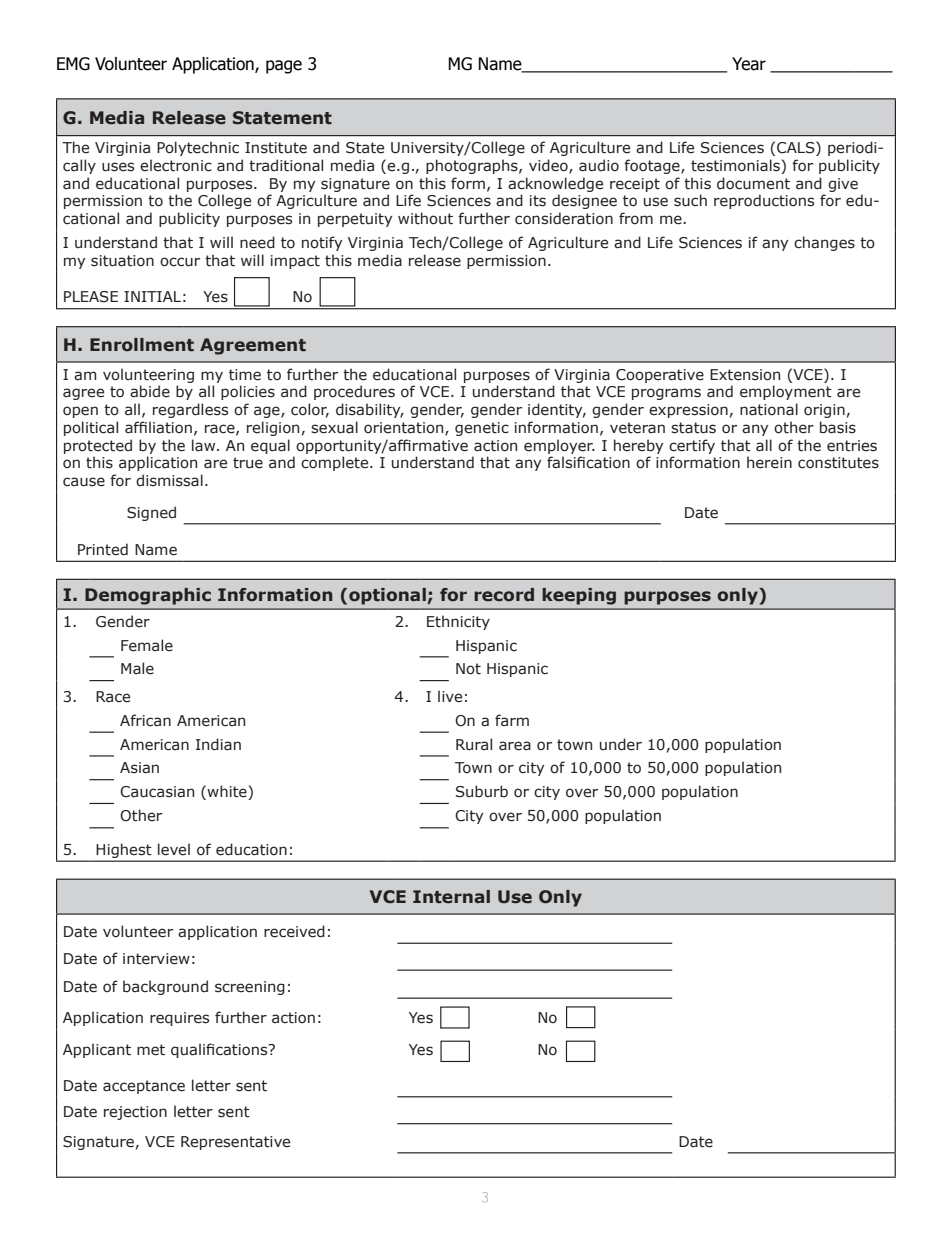 Image resolution: width=952 pixels, height=1233 pixels. Describe the element at coordinates (176, 165) in the screenshot. I see `electronic` at that location.
